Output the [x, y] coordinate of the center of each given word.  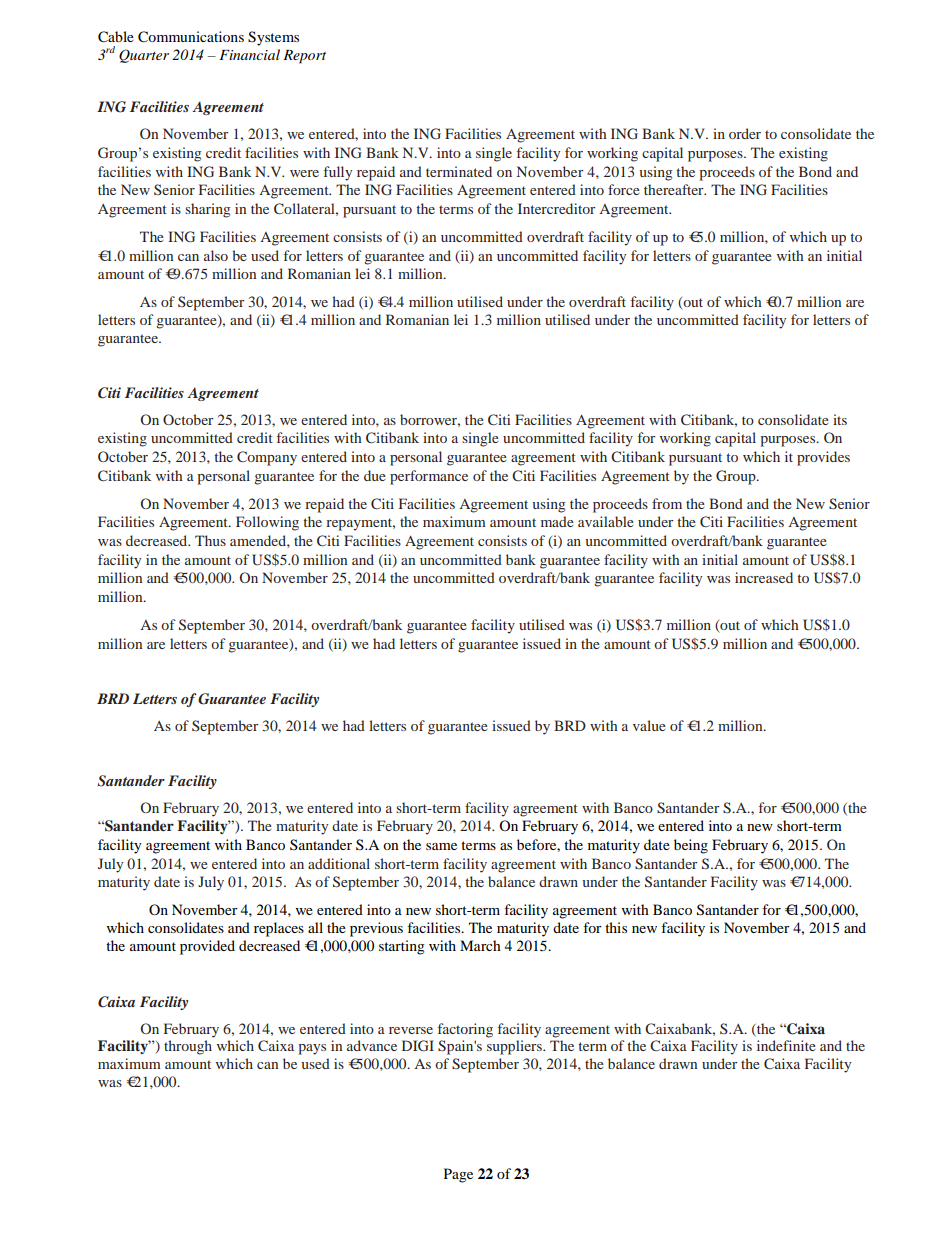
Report [304, 57]
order [745, 133]
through [188, 1047]
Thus [210, 540]
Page [458, 1175]
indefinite [786, 1045]
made [557, 521]
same [441, 846]
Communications [191, 37]
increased [764, 577]
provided [207, 947]
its [840, 419]
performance [429, 477]
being [691, 846]
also [216, 255]
